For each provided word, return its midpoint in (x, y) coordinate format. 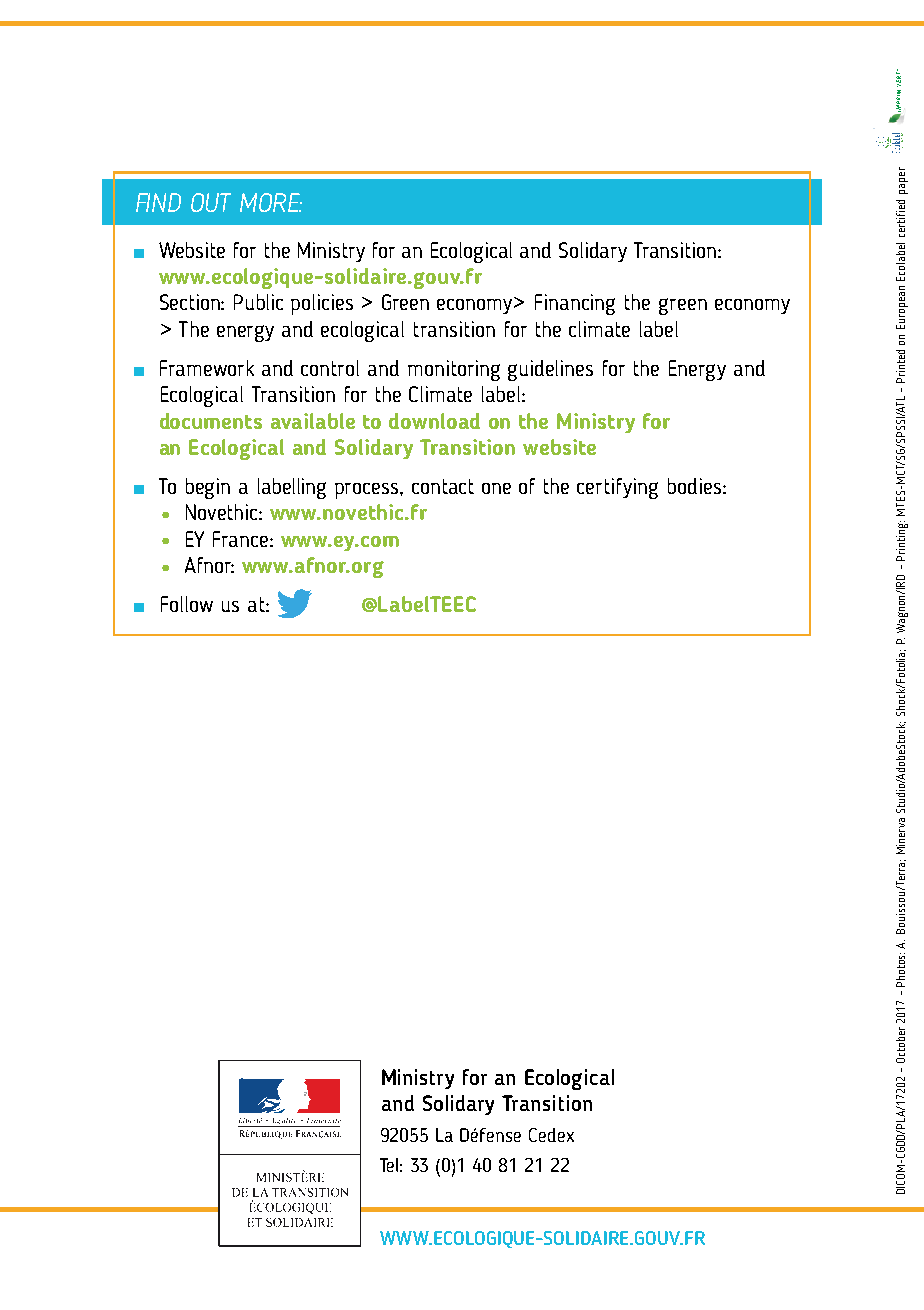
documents (211, 421)
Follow (187, 604)
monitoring (454, 370)
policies (322, 304)
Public (258, 302)
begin (208, 488)
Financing (575, 304)
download (434, 421)
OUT (211, 202)
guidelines (550, 370)
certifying (617, 488)
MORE (271, 202)
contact (443, 486)
